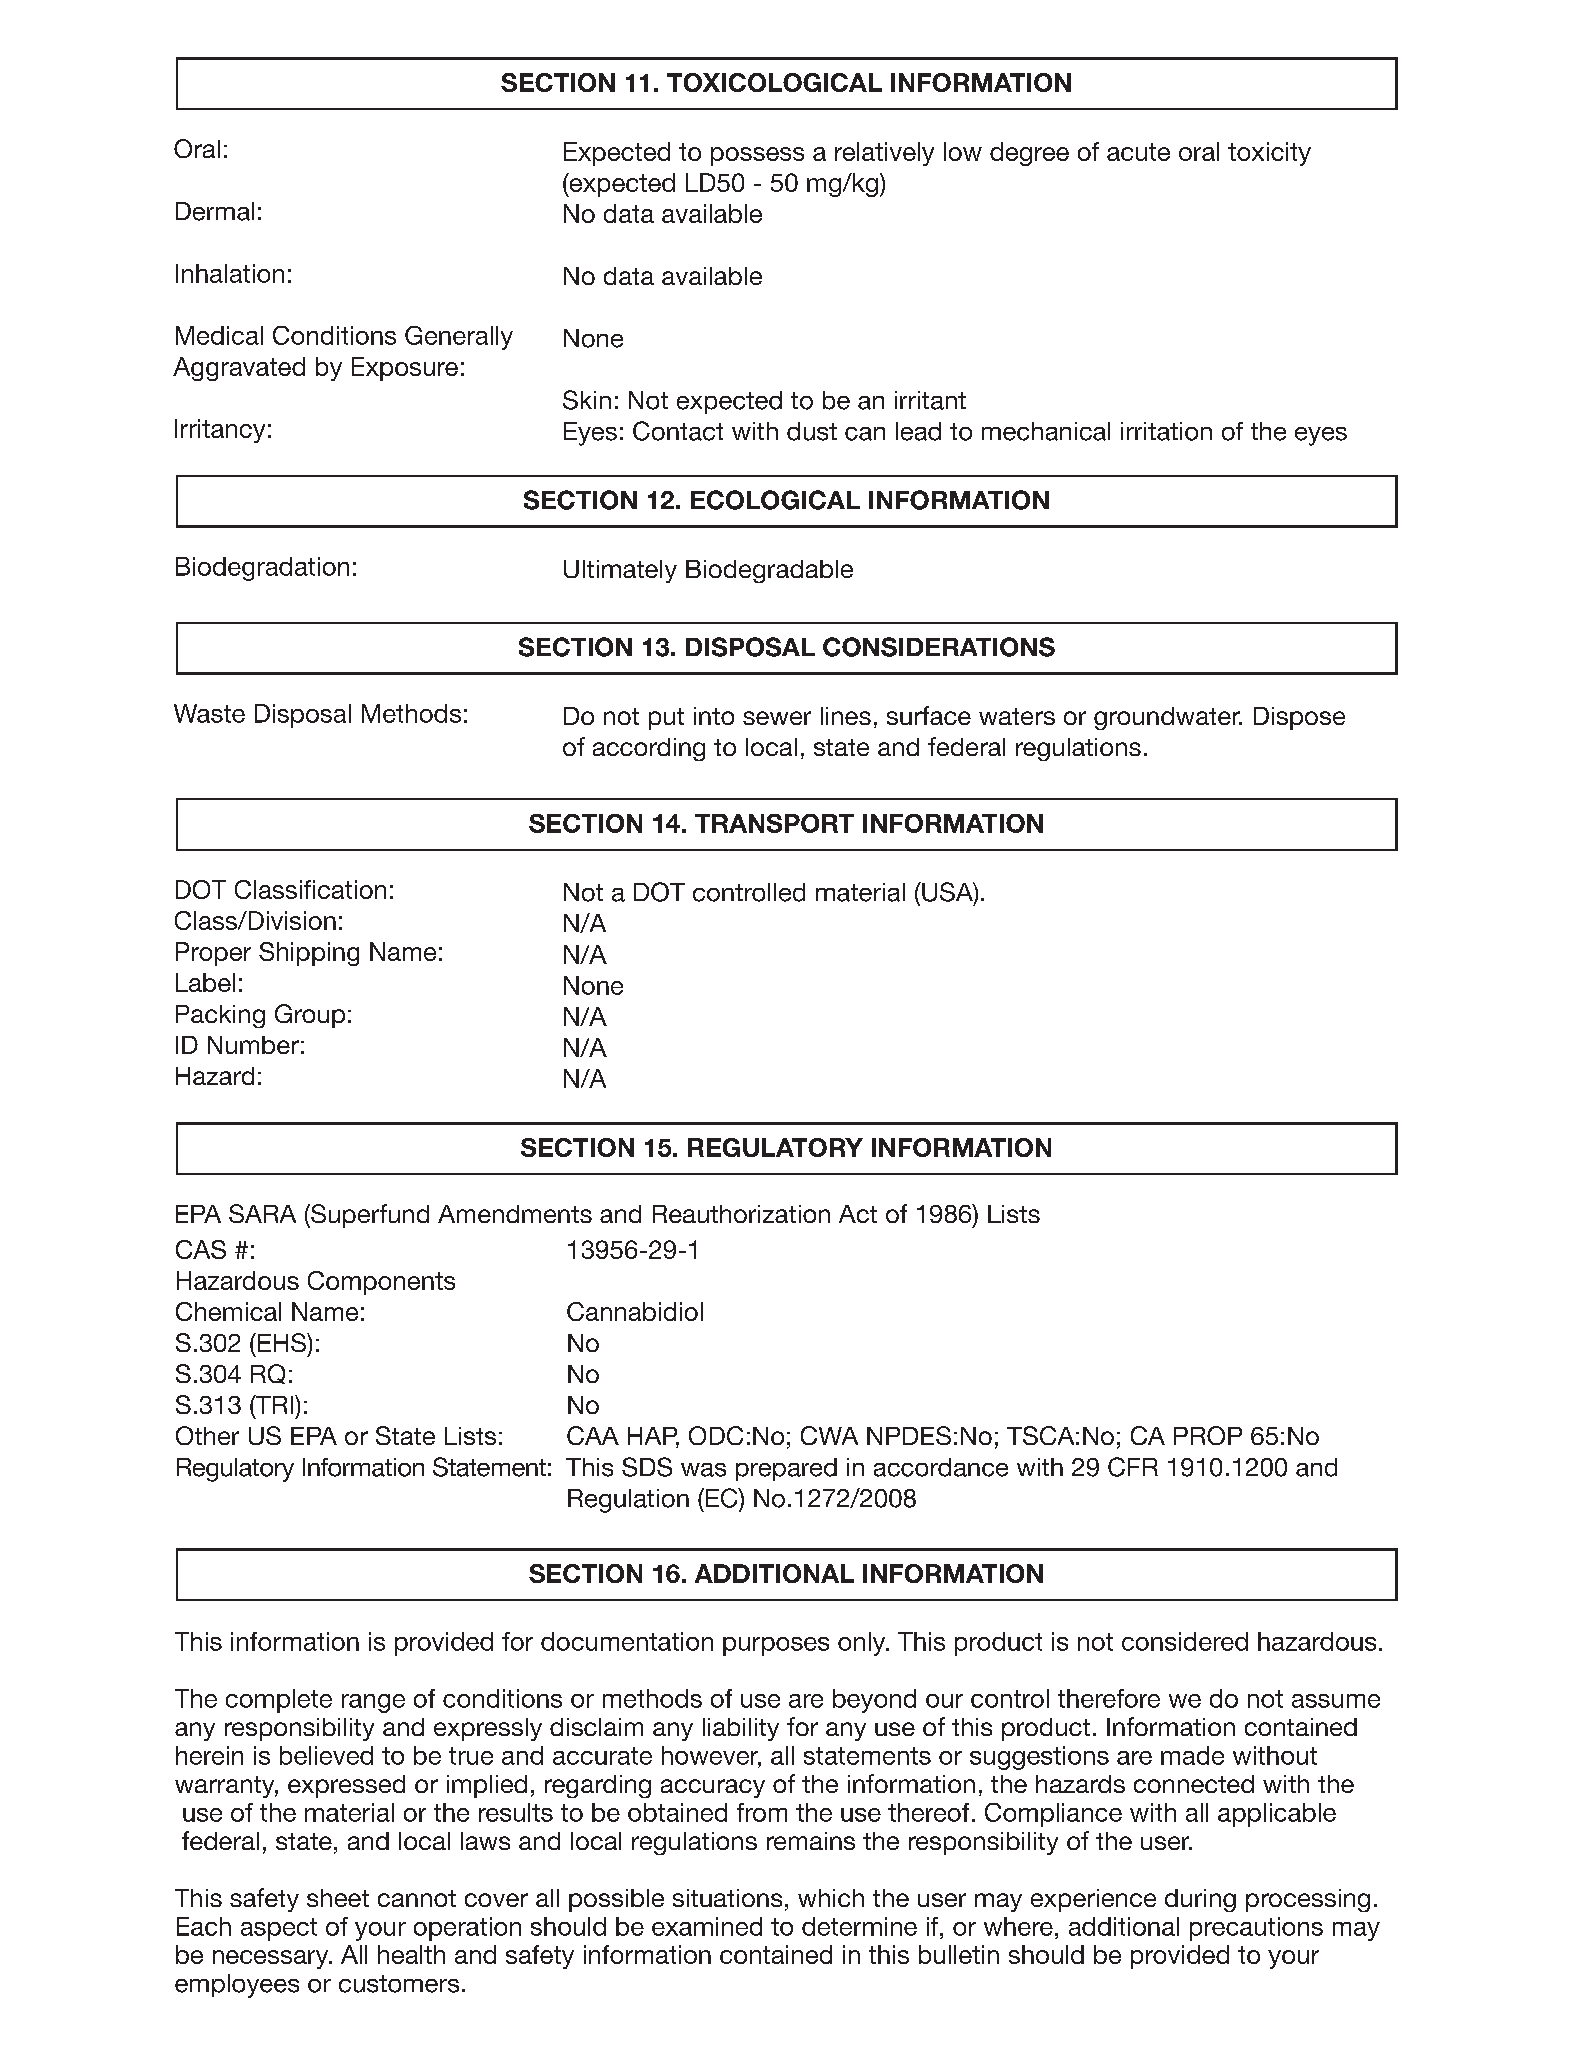  What do you see at coordinates (338, 1898) in the screenshot?
I see `sheet` at bounding box center [338, 1898].
